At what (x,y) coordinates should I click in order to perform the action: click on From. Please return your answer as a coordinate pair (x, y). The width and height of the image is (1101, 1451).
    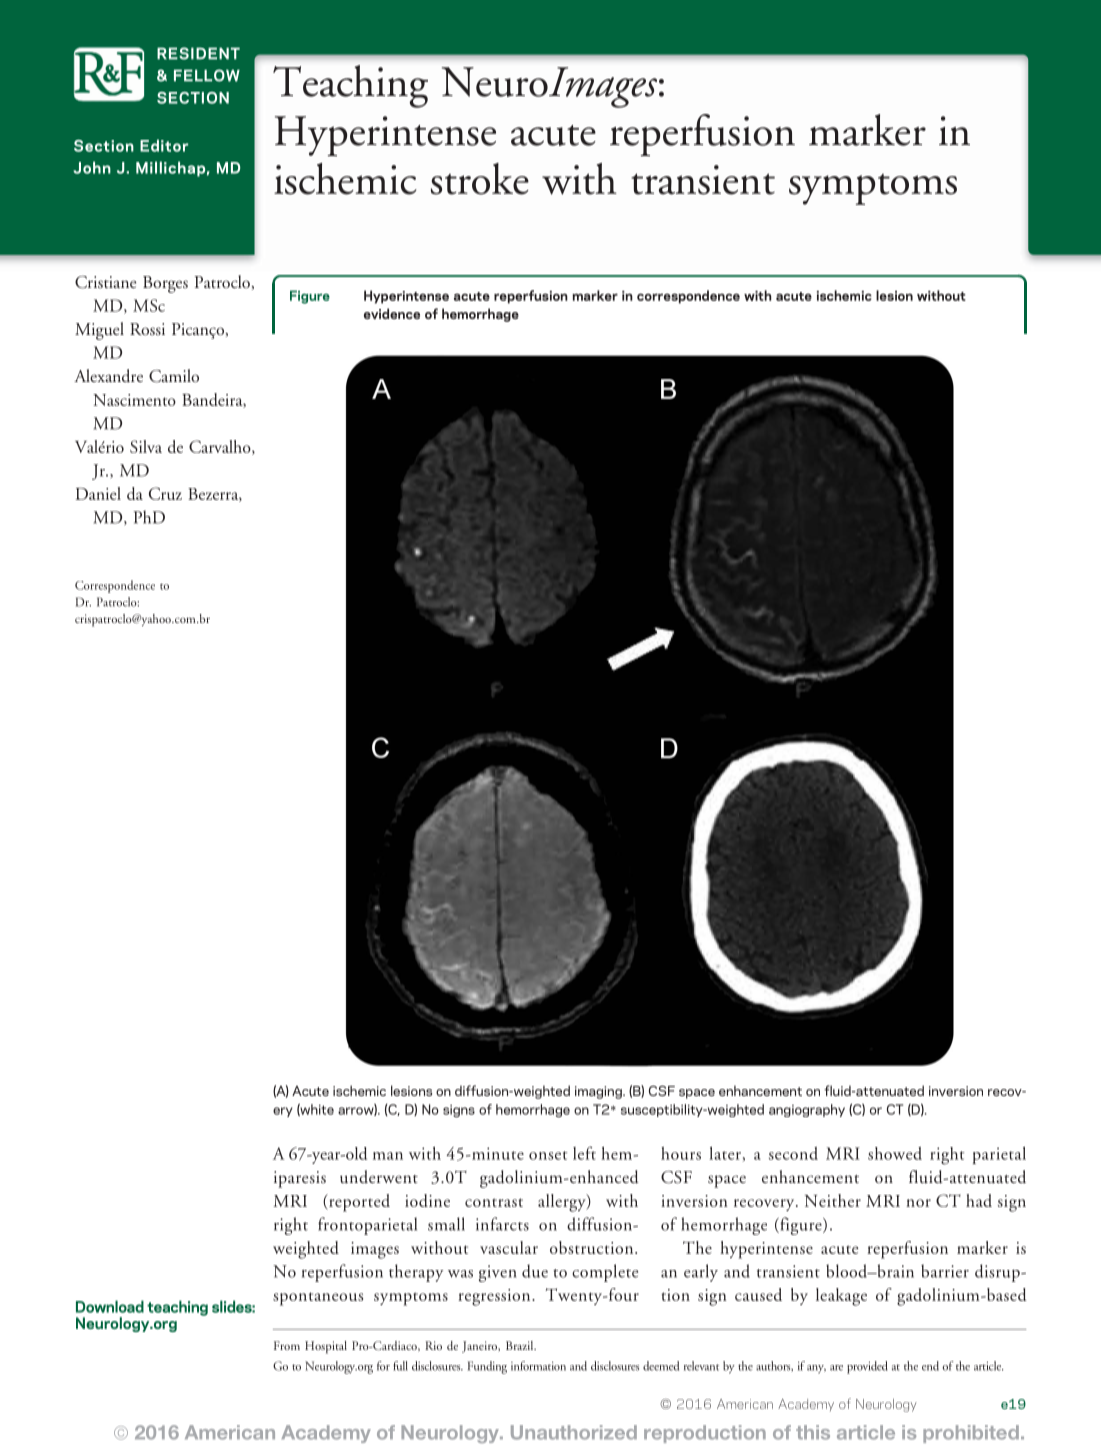
    Looking at the image, I should click on (287, 1345).
